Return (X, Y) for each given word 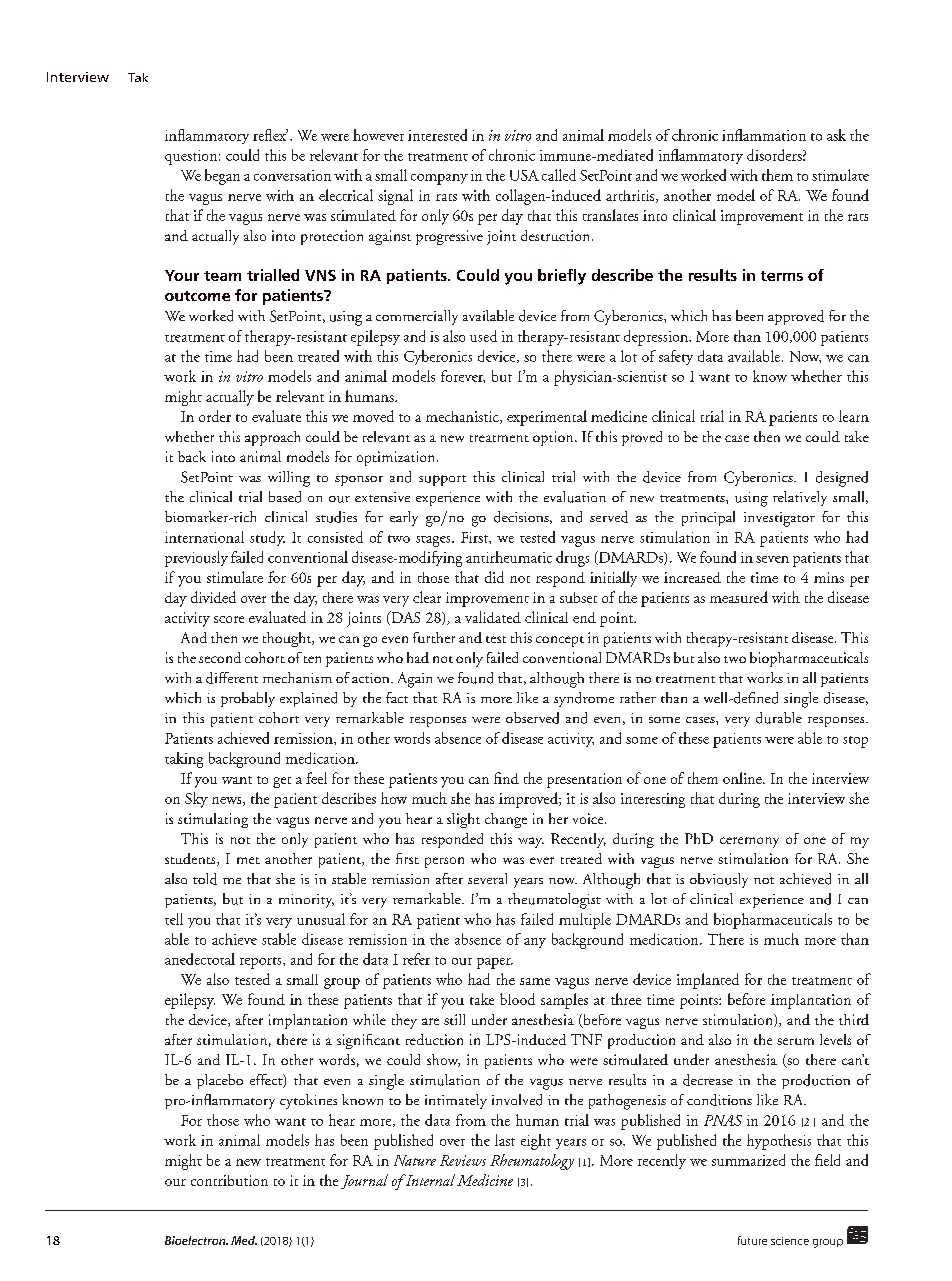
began (222, 177)
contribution (229, 1180)
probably (248, 699)
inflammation (764, 135)
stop (855, 742)
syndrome (584, 699)
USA (524, 175)
